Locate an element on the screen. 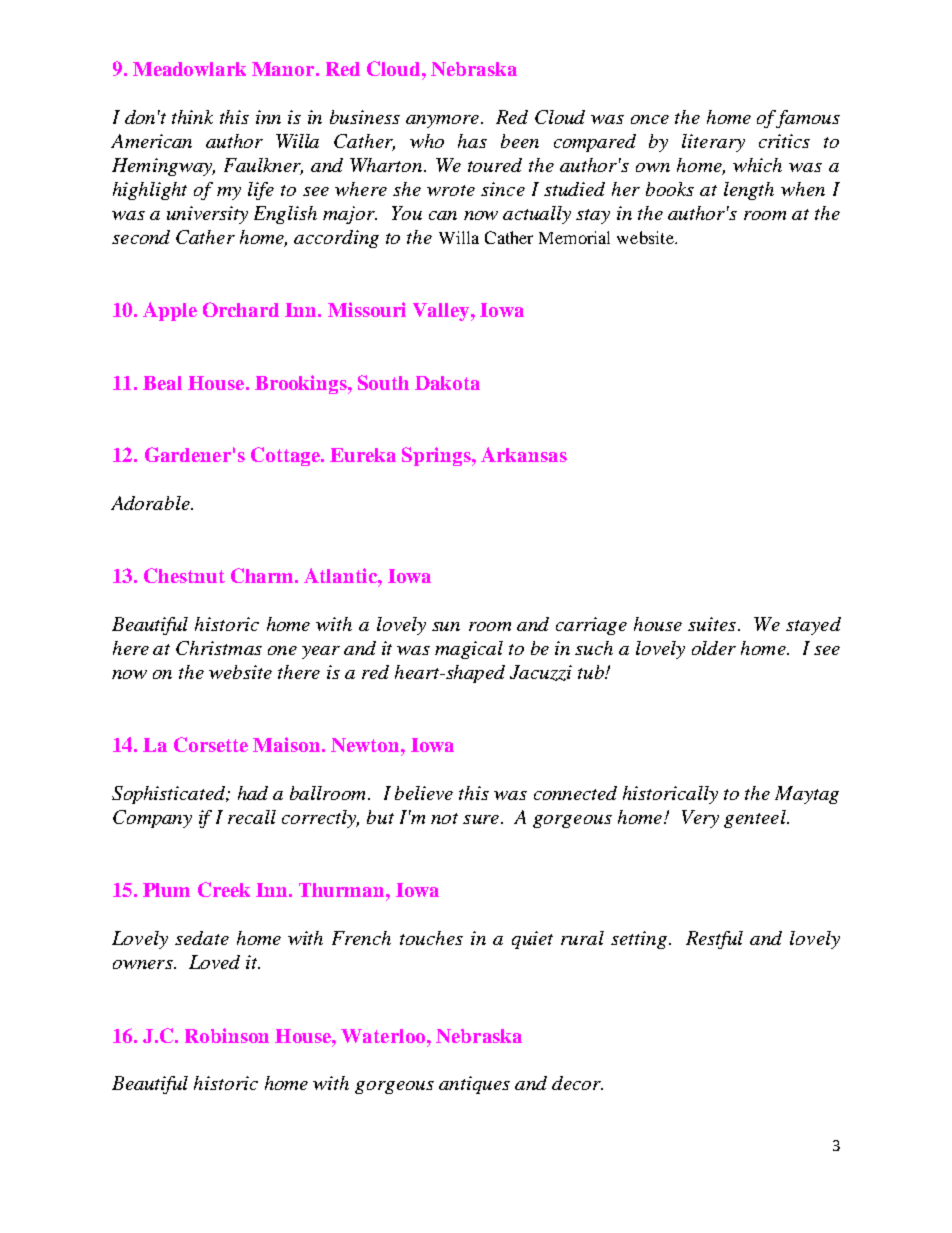 This screenshot has width=952, height=1233. suites is located at coordinates (712, 624).
